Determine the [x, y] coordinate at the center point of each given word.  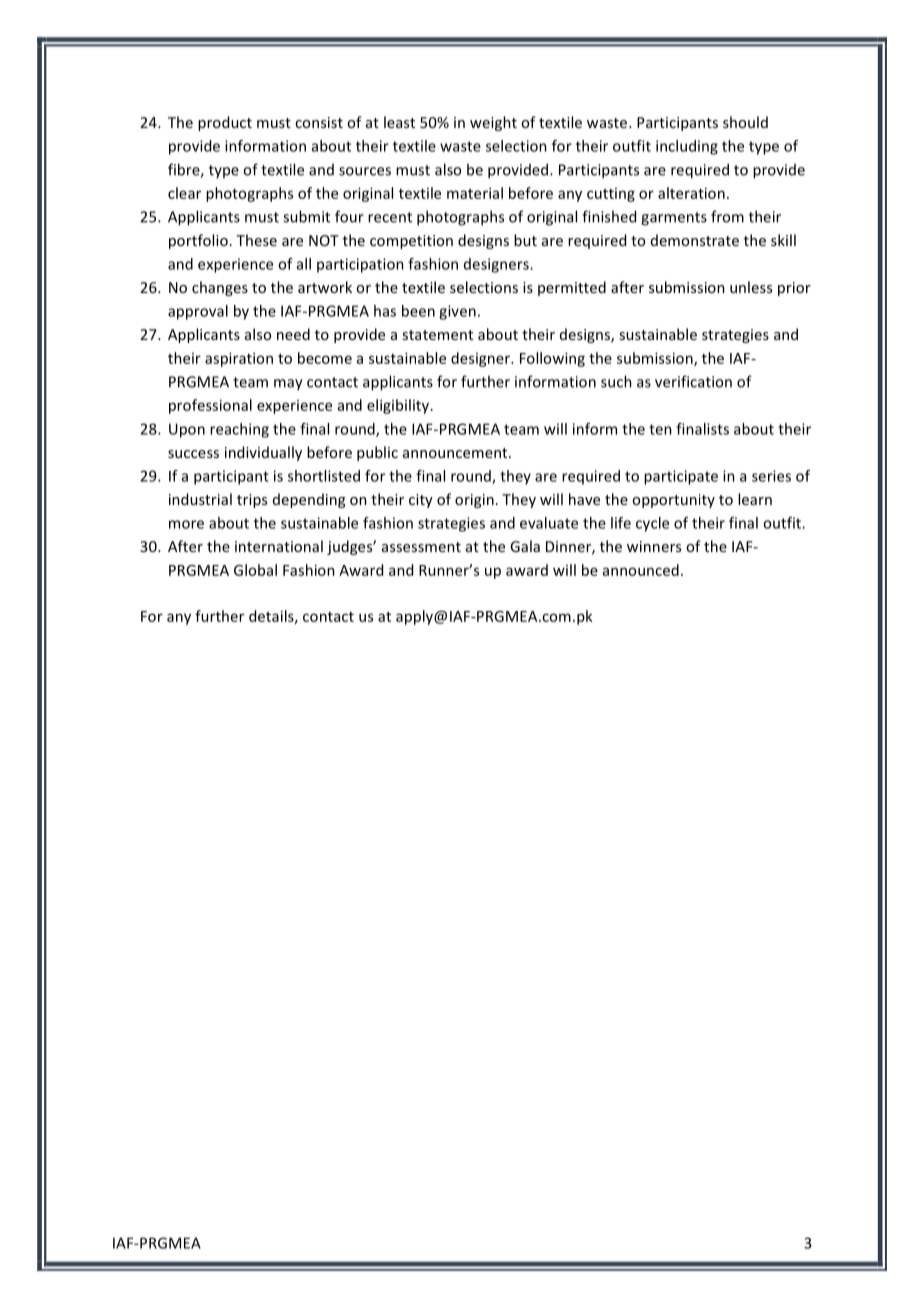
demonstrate [695, 240]
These [256, 240]
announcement [456, 453]
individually [263, 453]
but [525, 240]
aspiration [239, 359]
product [225, 123]
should [745, 122]
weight [493, 123]
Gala [525, 546]
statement [437, 335]
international [279, 546]
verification [693, 381]
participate [681, 477]
